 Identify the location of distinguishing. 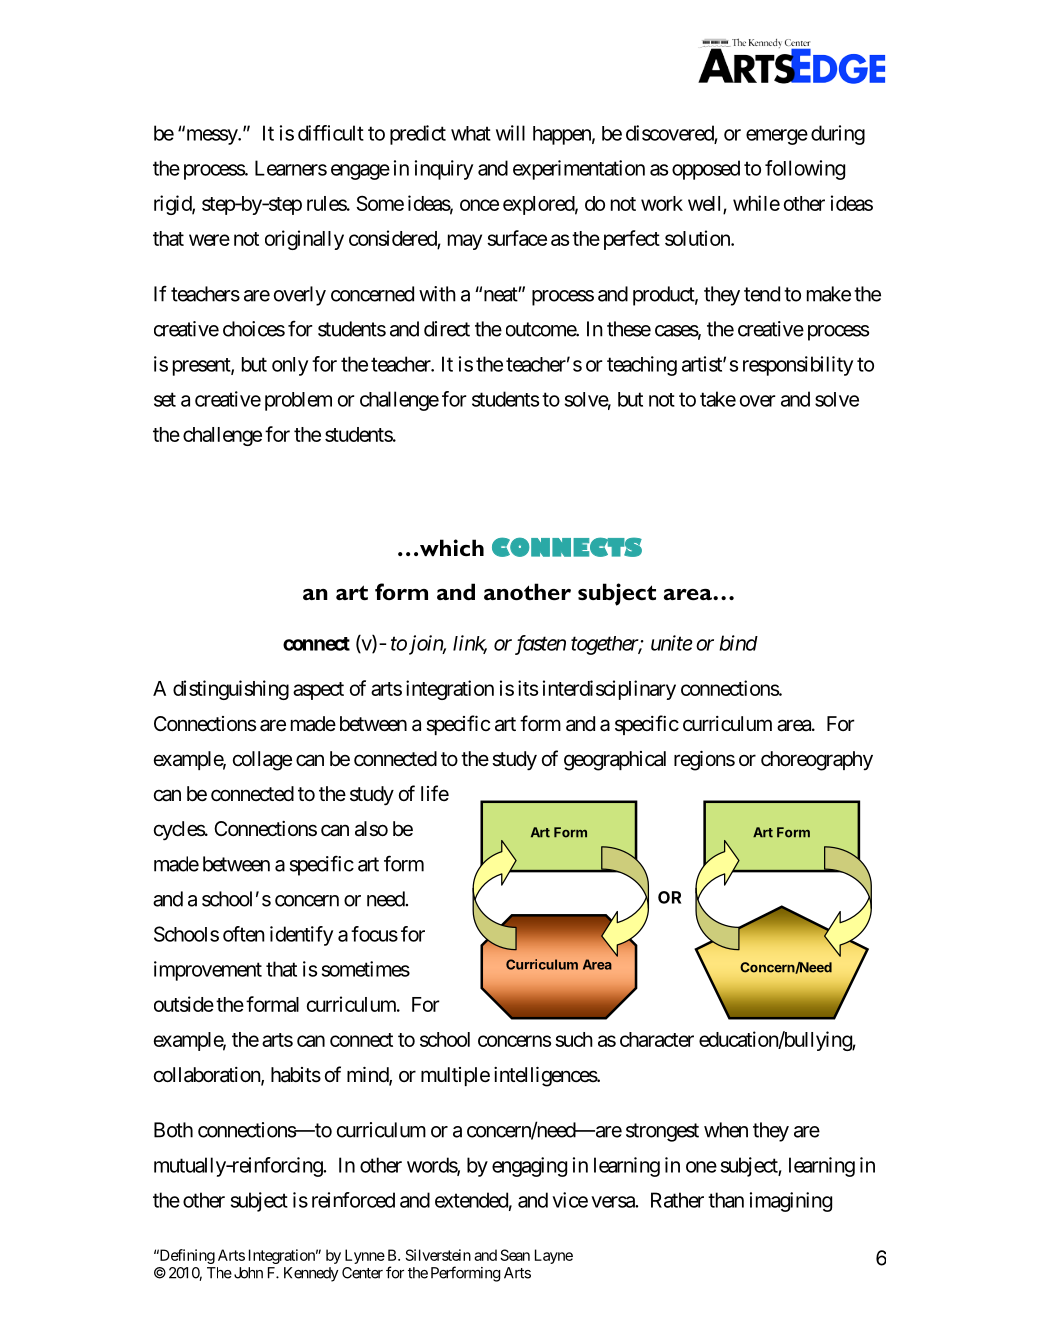
(231, 690).
